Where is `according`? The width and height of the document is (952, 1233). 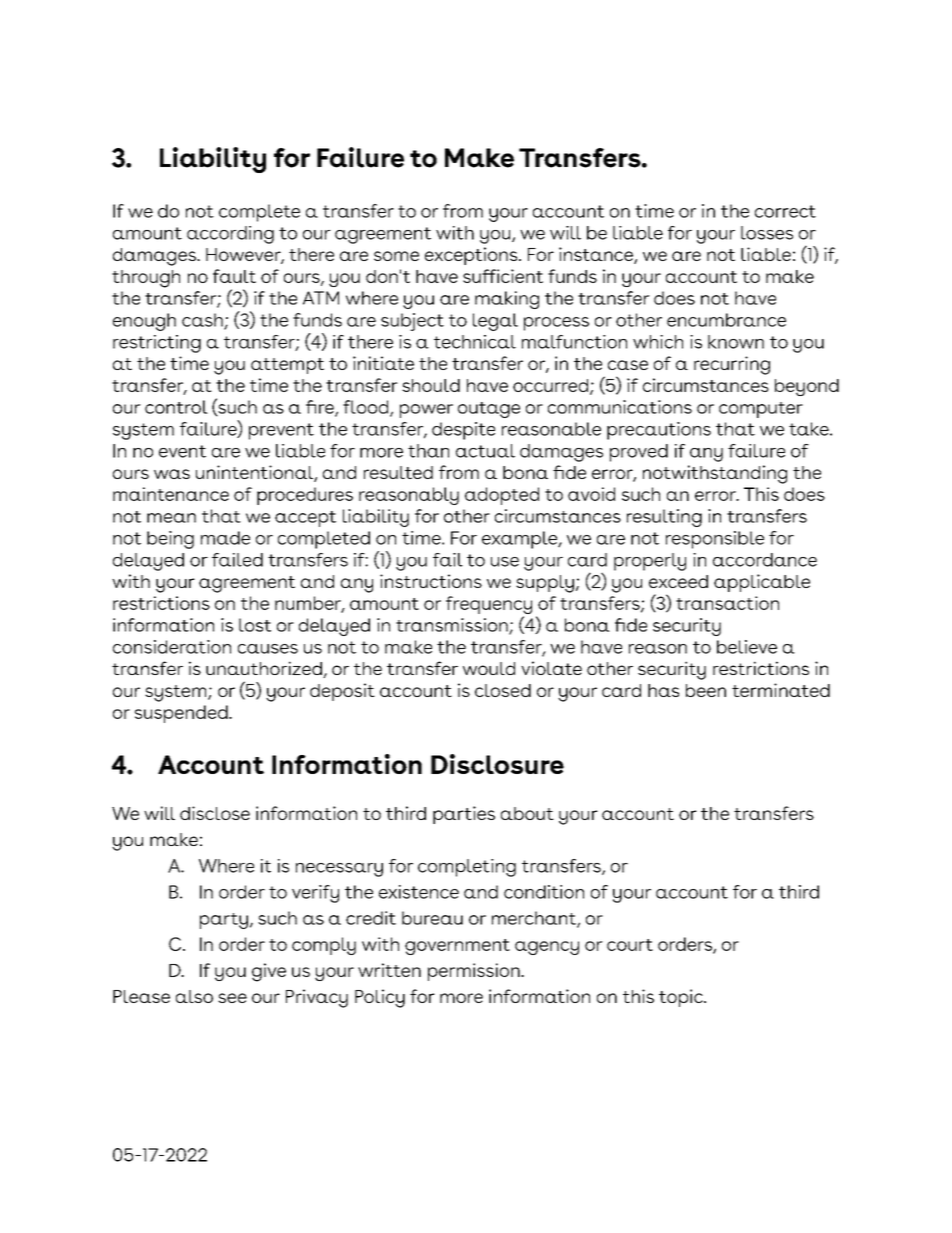 according is located at coordinates (230, 235).
